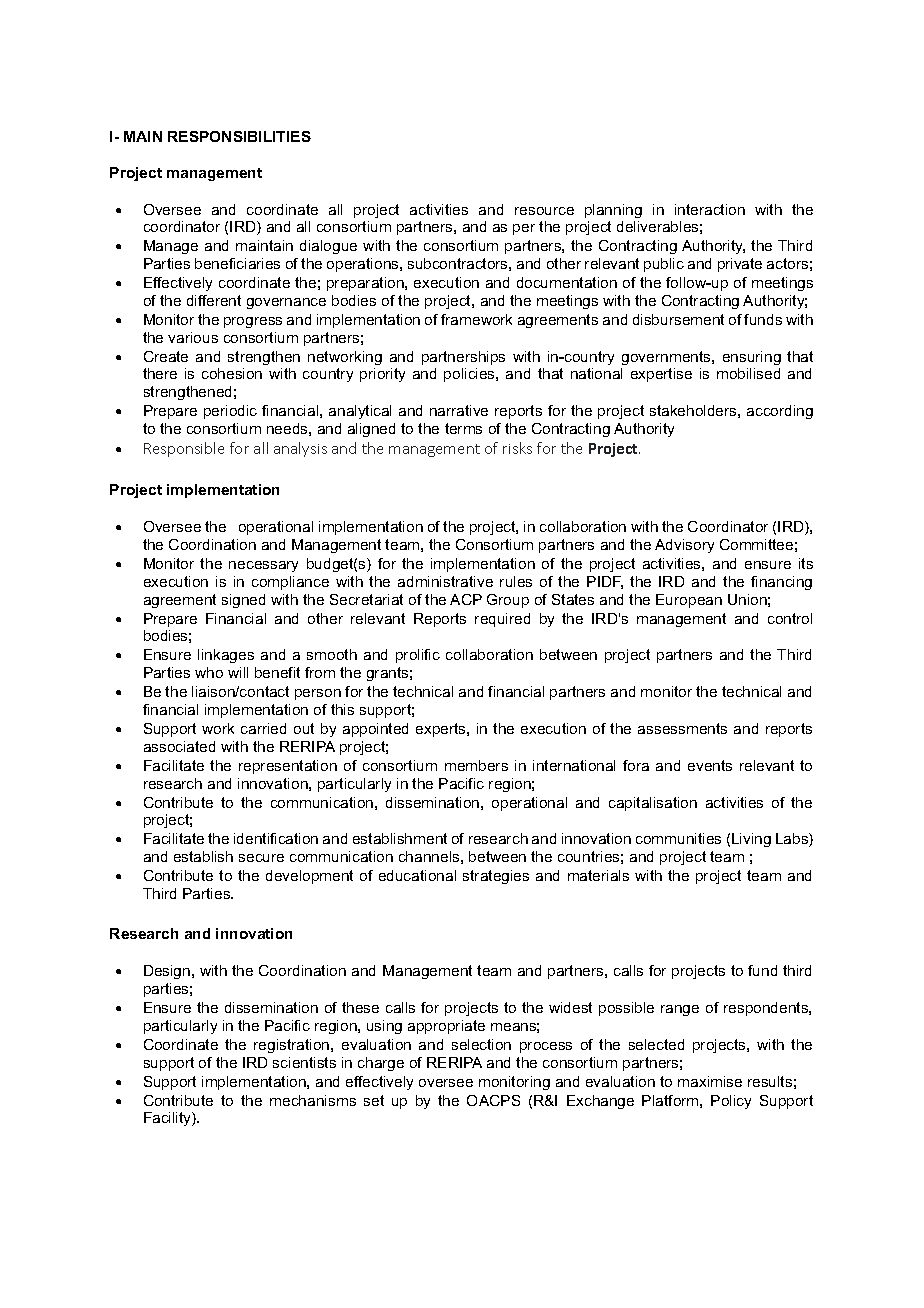  Describe the element at coordinates (710, 209) in the document. I see `interaction` at that location.
